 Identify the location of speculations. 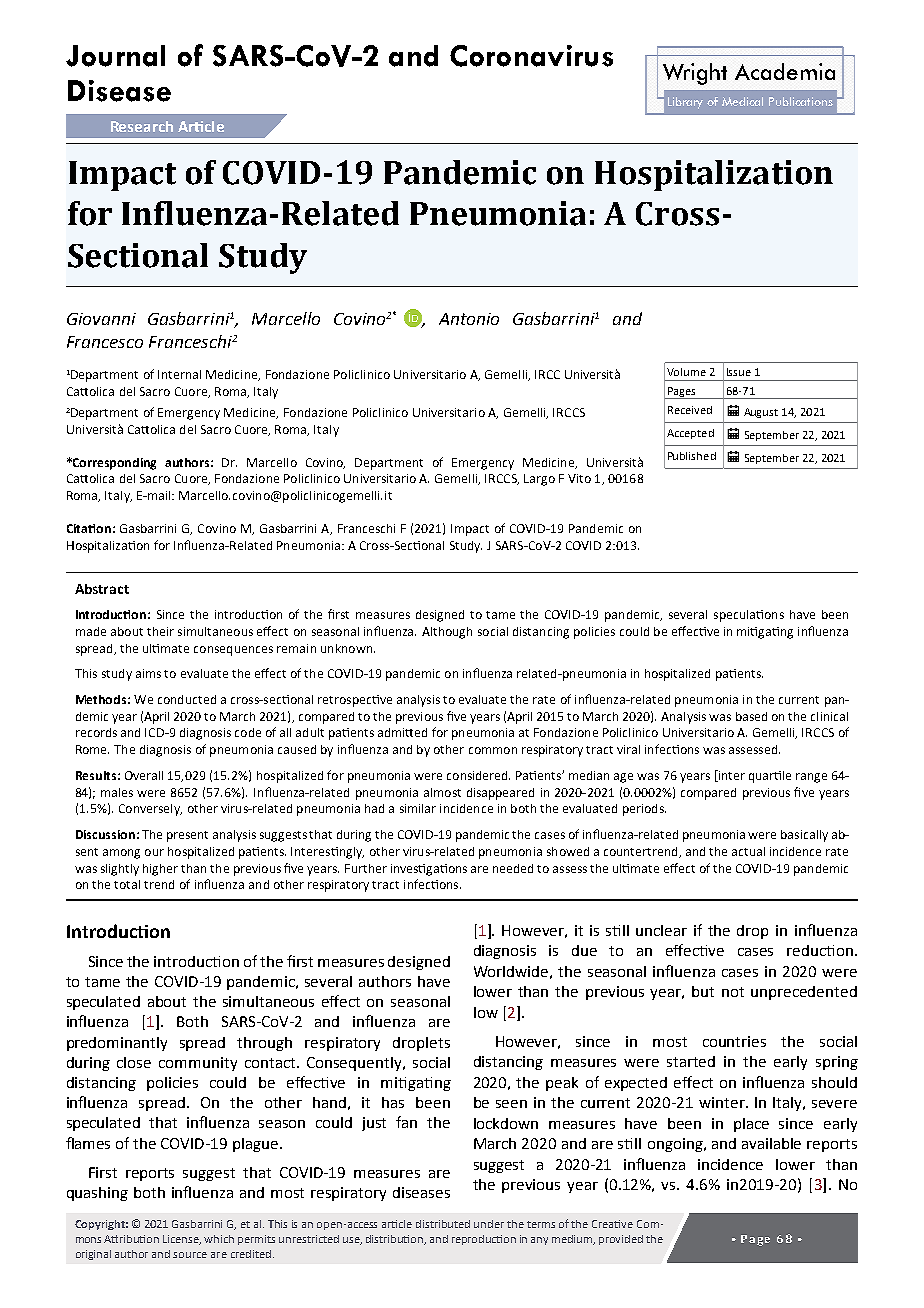
(749, 616).
